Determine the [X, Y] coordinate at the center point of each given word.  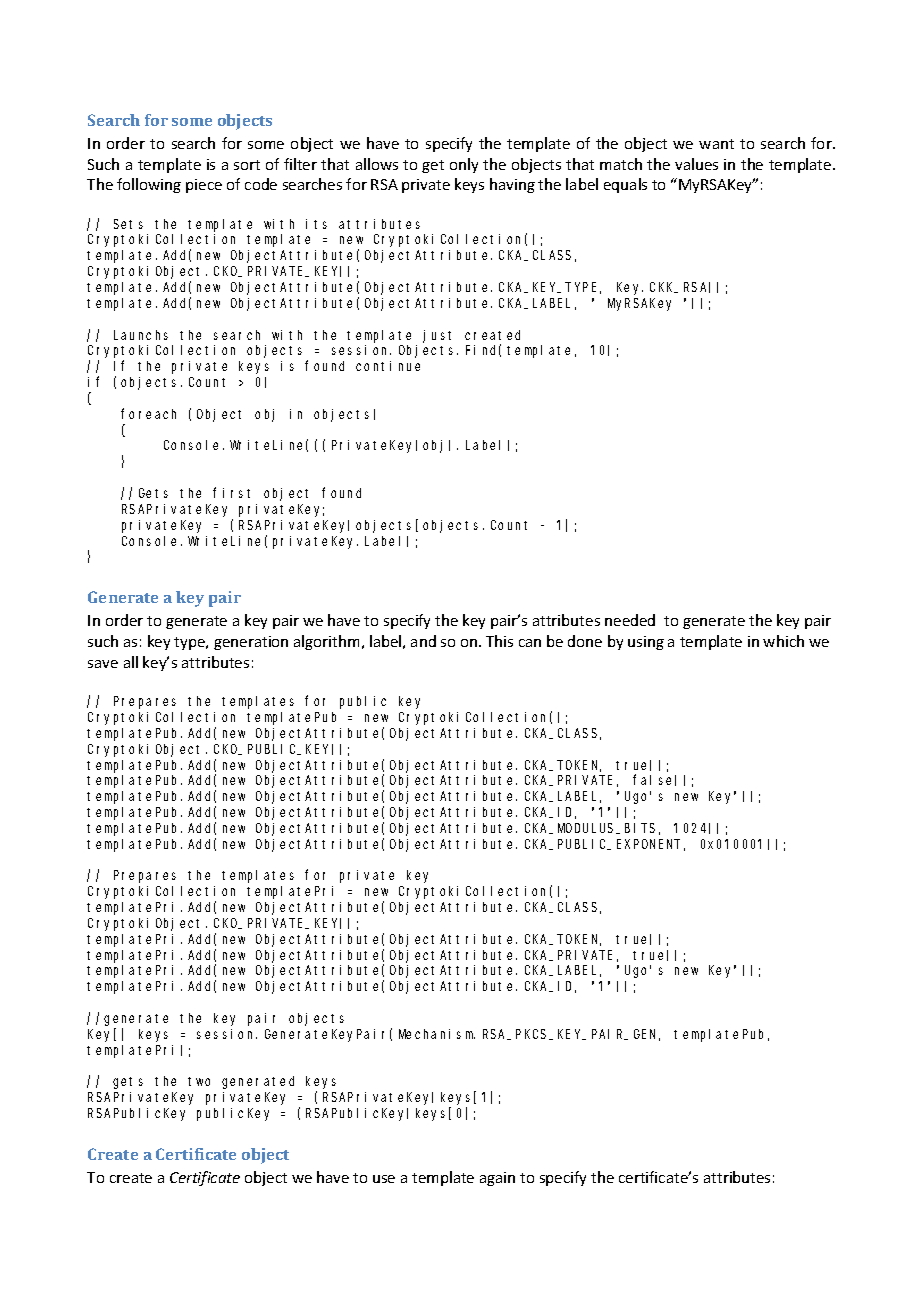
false [654, 780]
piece [204, 186]
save [103, 664]
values [696, 164]
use [384, 1179]
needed [630, 620]
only [464, 165]
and [423, 641]
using [646, 643]
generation [251, 643]
